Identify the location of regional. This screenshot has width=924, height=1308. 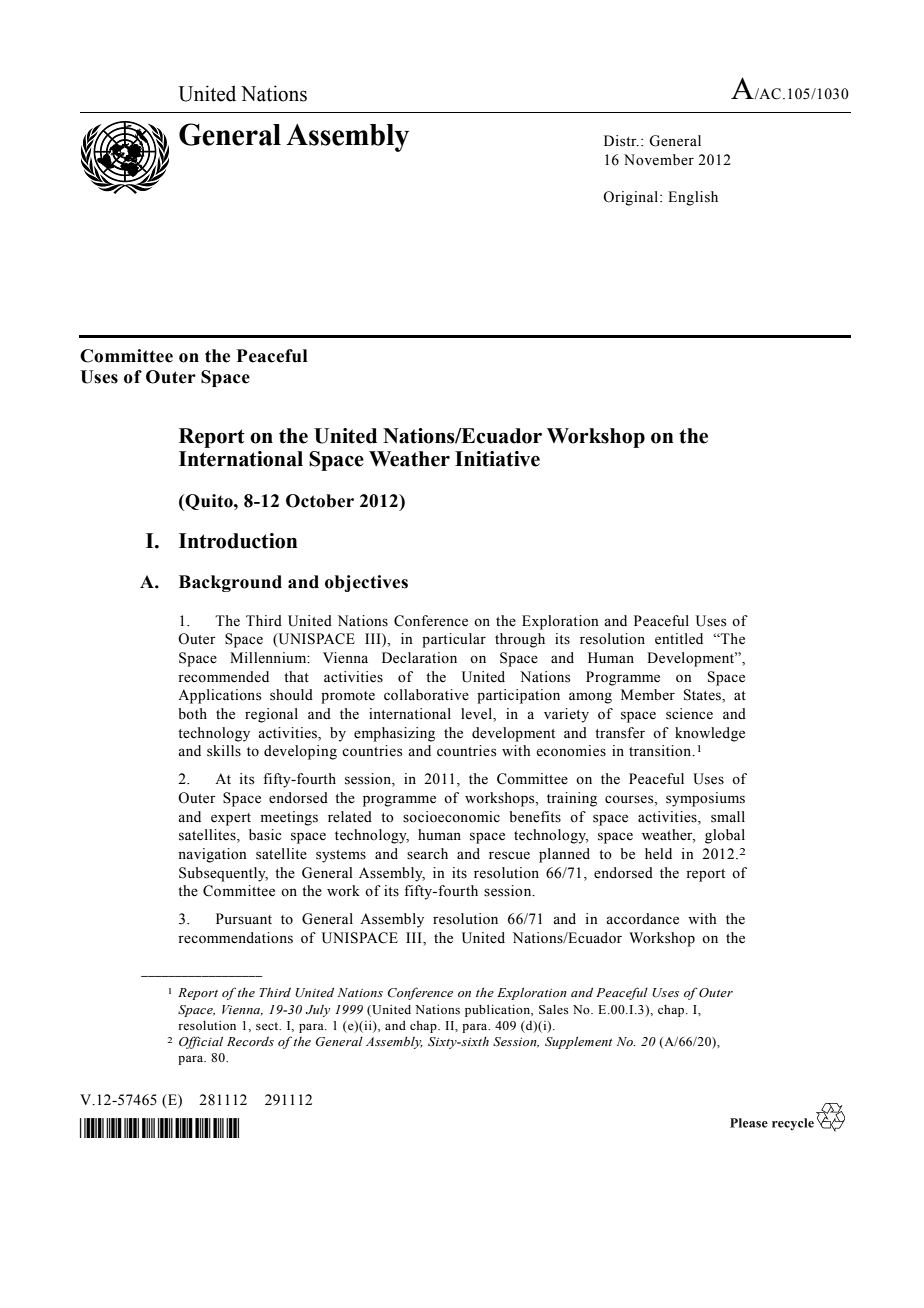
(271, 715).
